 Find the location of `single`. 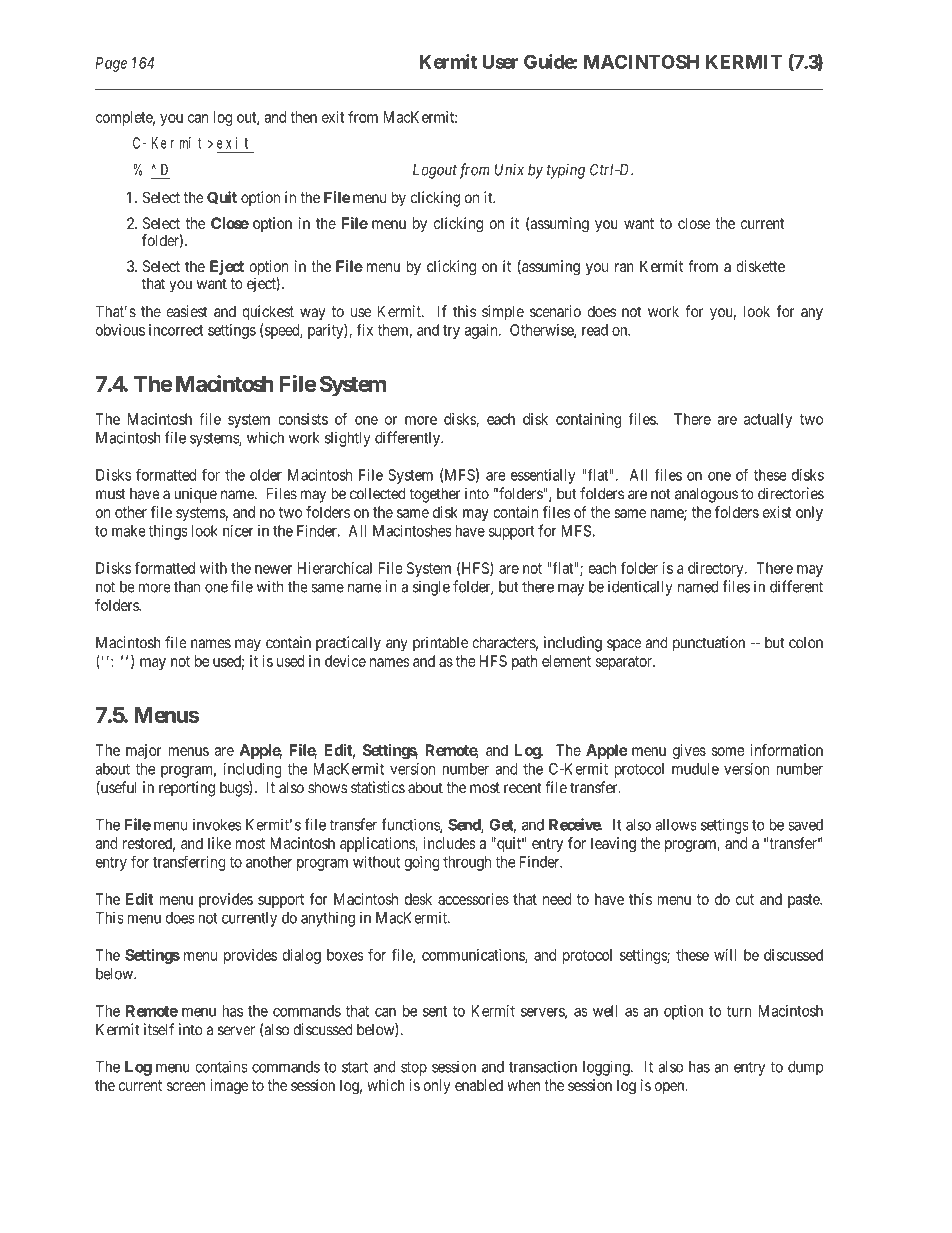

single is located at coordinates (431, 588).
